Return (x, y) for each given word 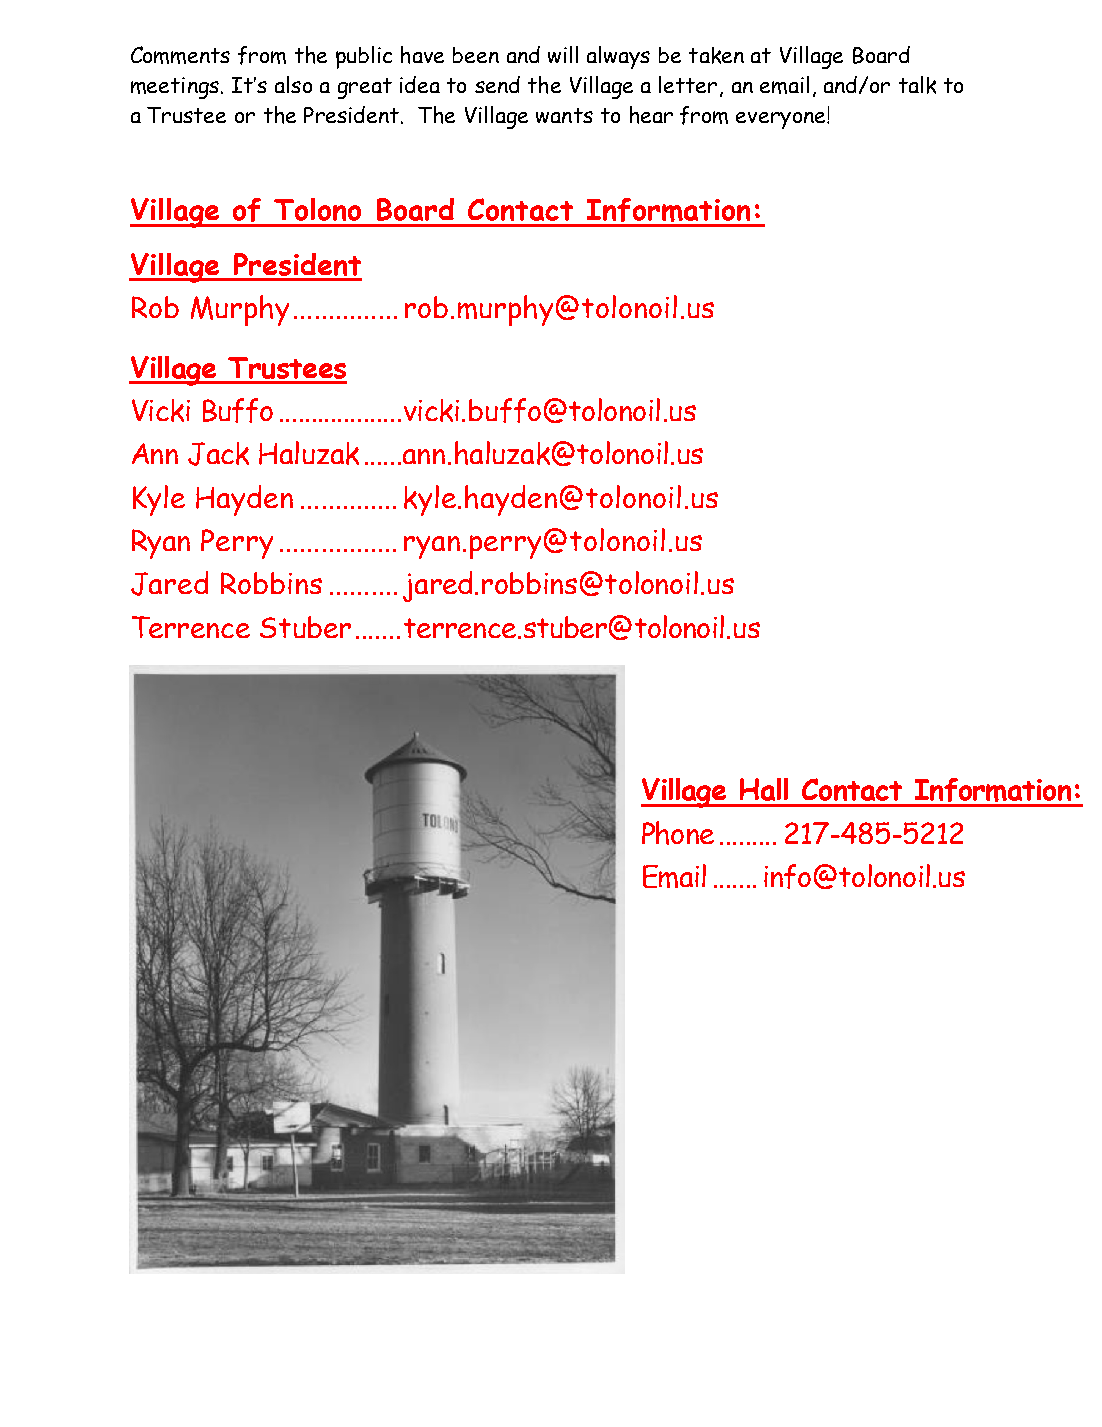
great (365, 88)
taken (716, 55)
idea (420, 84)
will (563, 54)
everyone (782, 120)
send (497, 84)
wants (564, 115)
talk (917, 85)
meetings (175, 88)
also (293, 84)
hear (651, 115)
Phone (678, 833)
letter (688, 84)
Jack (218, 454)
